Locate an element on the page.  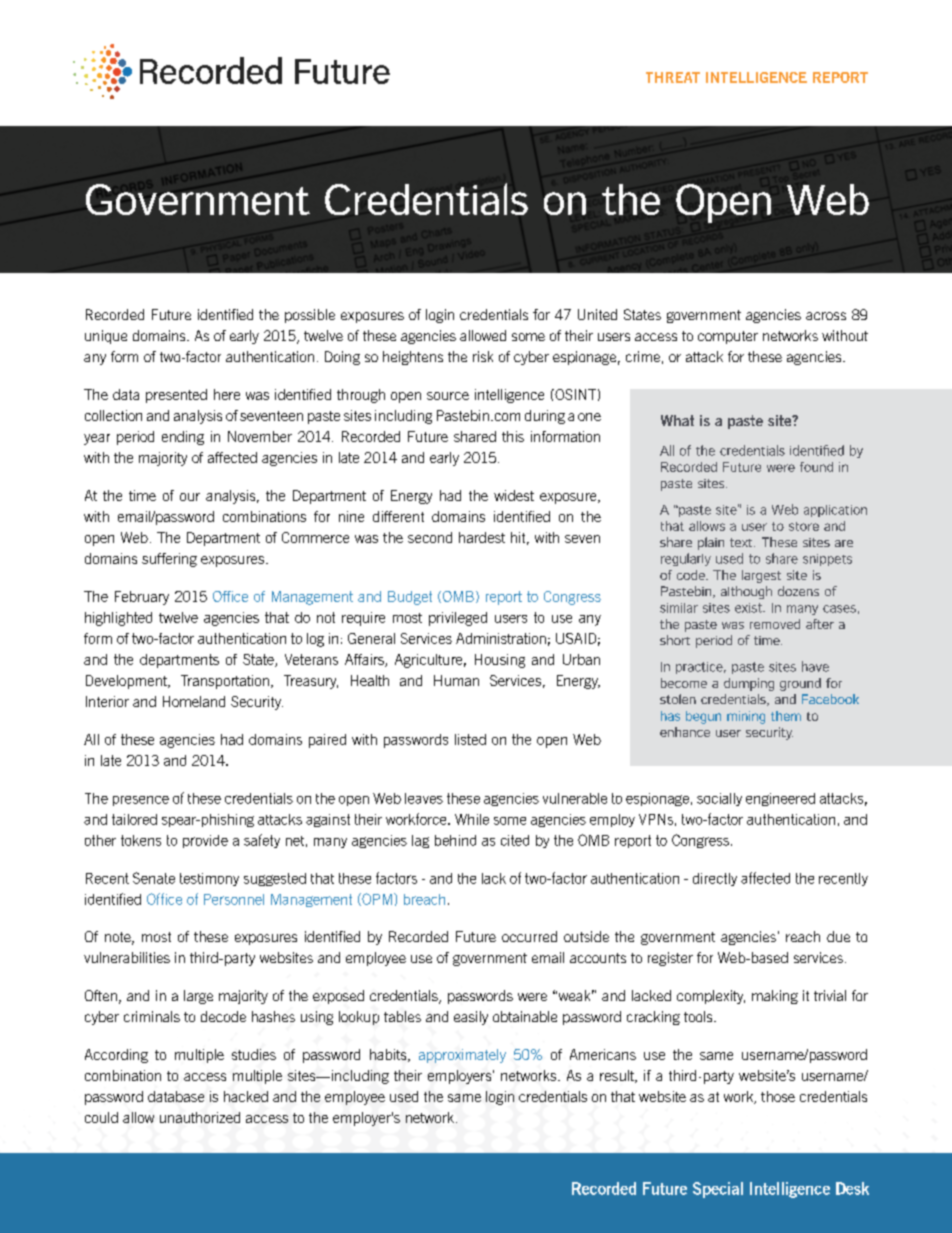
possible is located at coordinates (310, 316).
